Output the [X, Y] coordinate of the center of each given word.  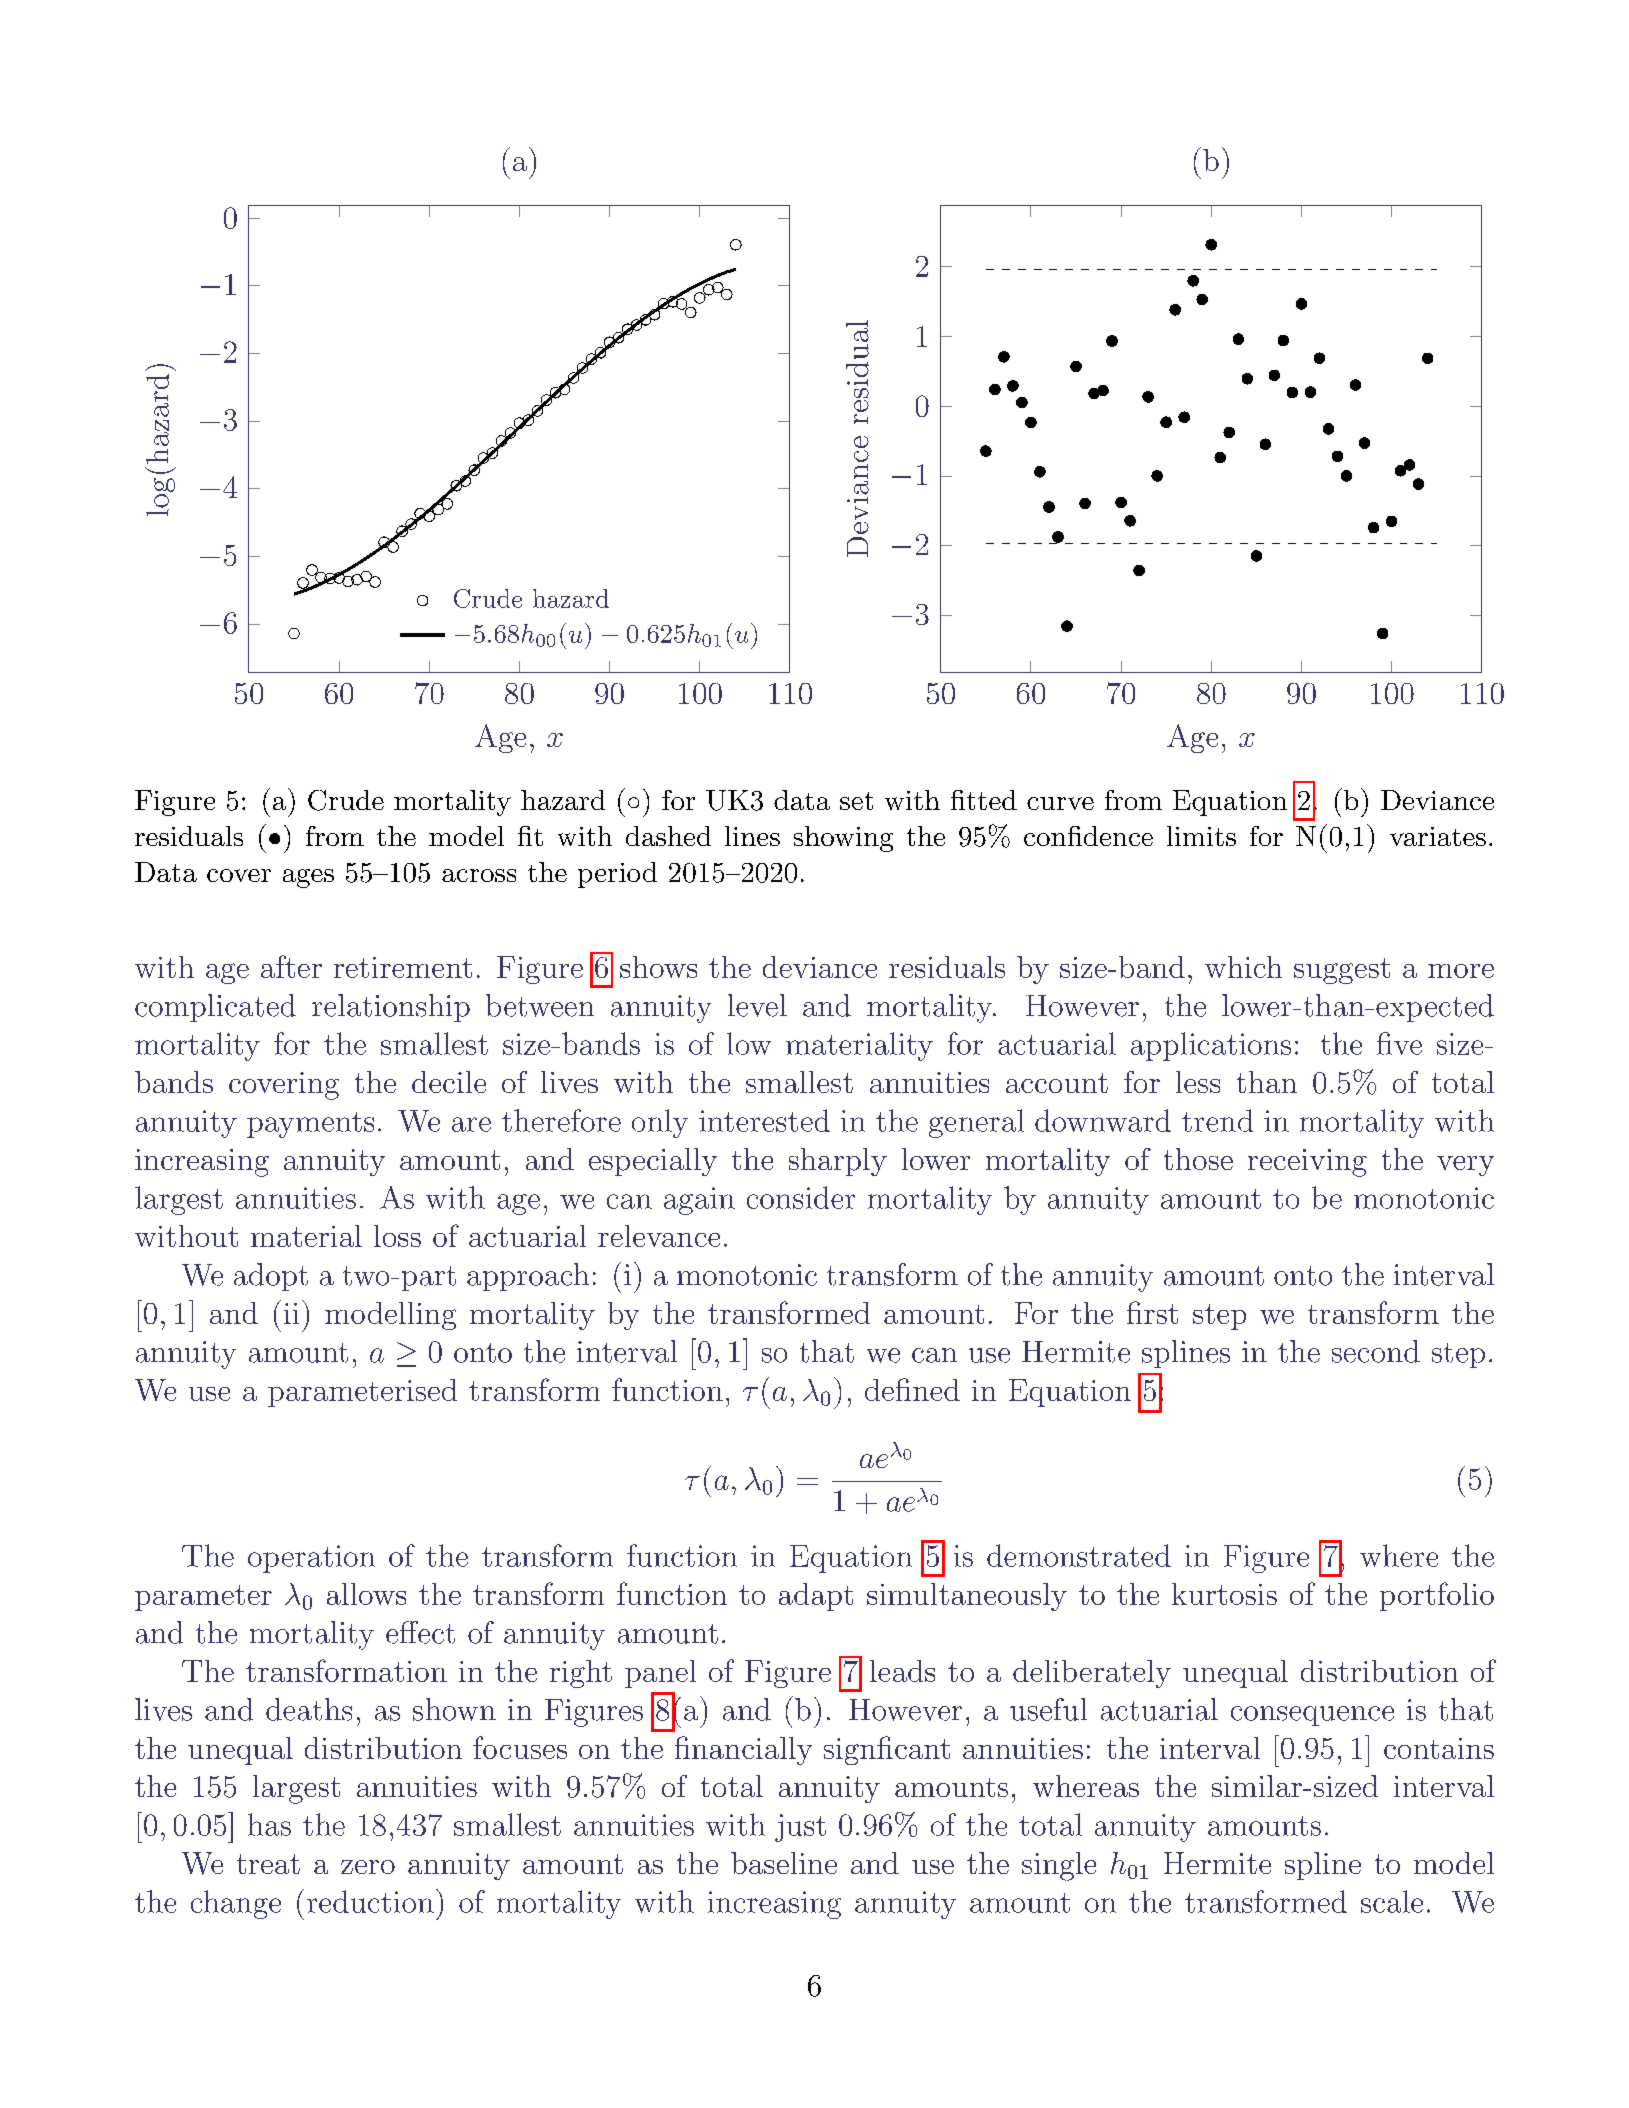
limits [1201, 836]
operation [311, 1559]
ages [308, 878]
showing [843, 839]
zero [368, 1867]
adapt [816, 1597]
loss [397, 1236]
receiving [1307, 1163]
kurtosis [1224, 1594]
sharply [838, 1162]
